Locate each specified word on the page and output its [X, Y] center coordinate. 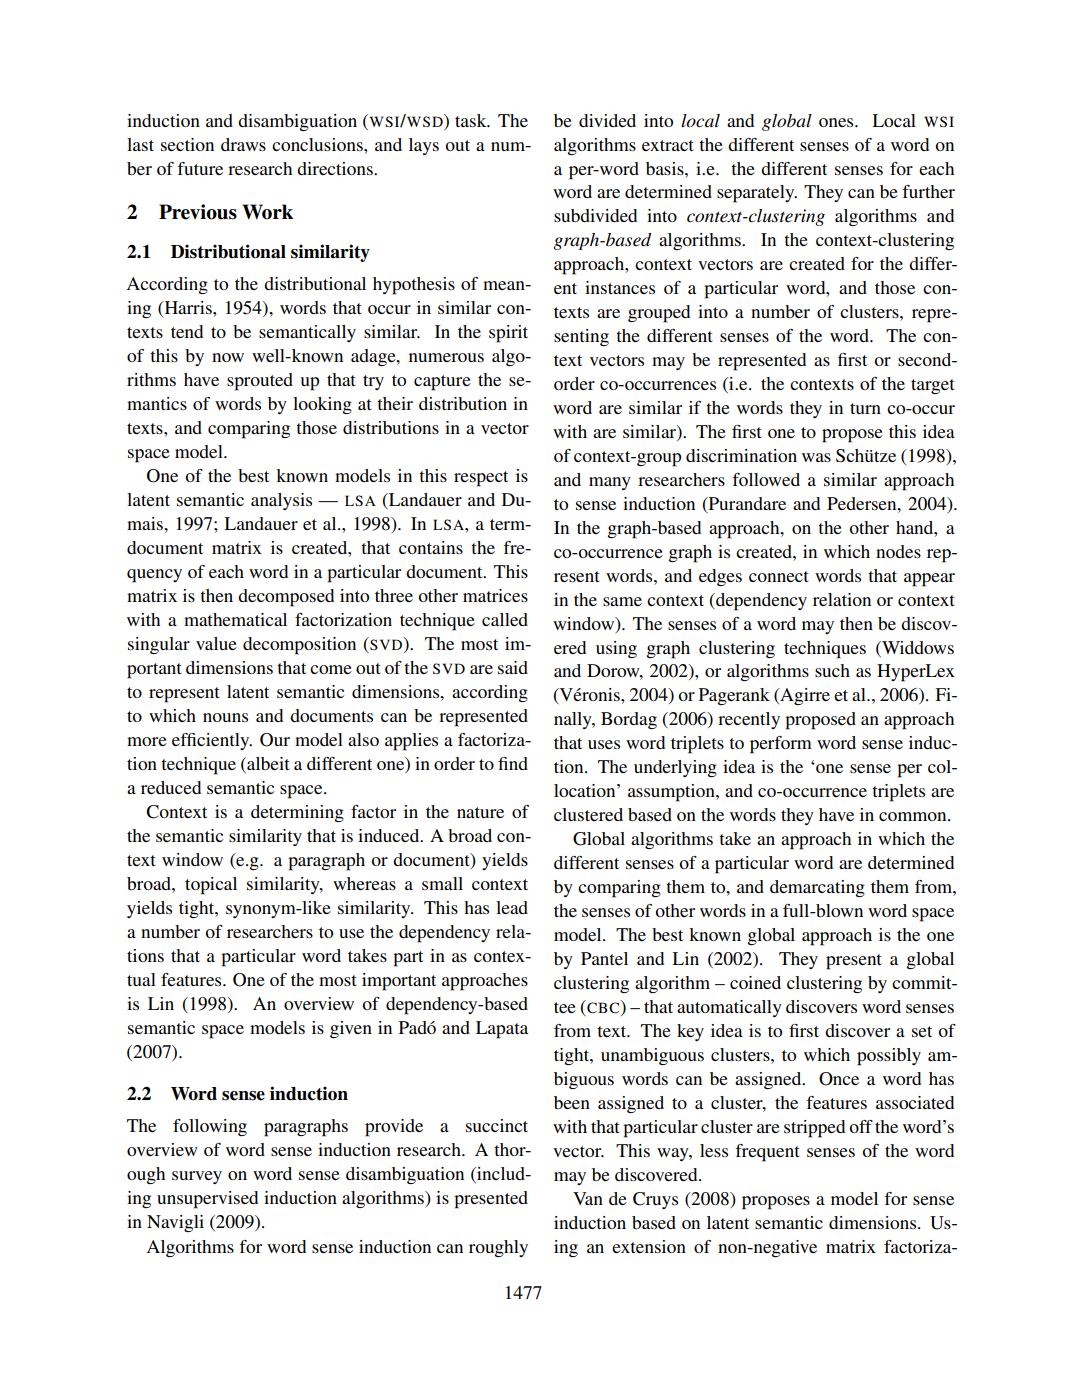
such [832, 670]
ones [837, 122]
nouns [225, 717]
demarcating [817, 888]
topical [211, 886]
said [513, 667]
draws [243, 144]
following [210, 1127]
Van [588, 1198]
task [472, 120]
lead [512, 907]
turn [865, 408]
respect [481, 479]
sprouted [260, 382]
